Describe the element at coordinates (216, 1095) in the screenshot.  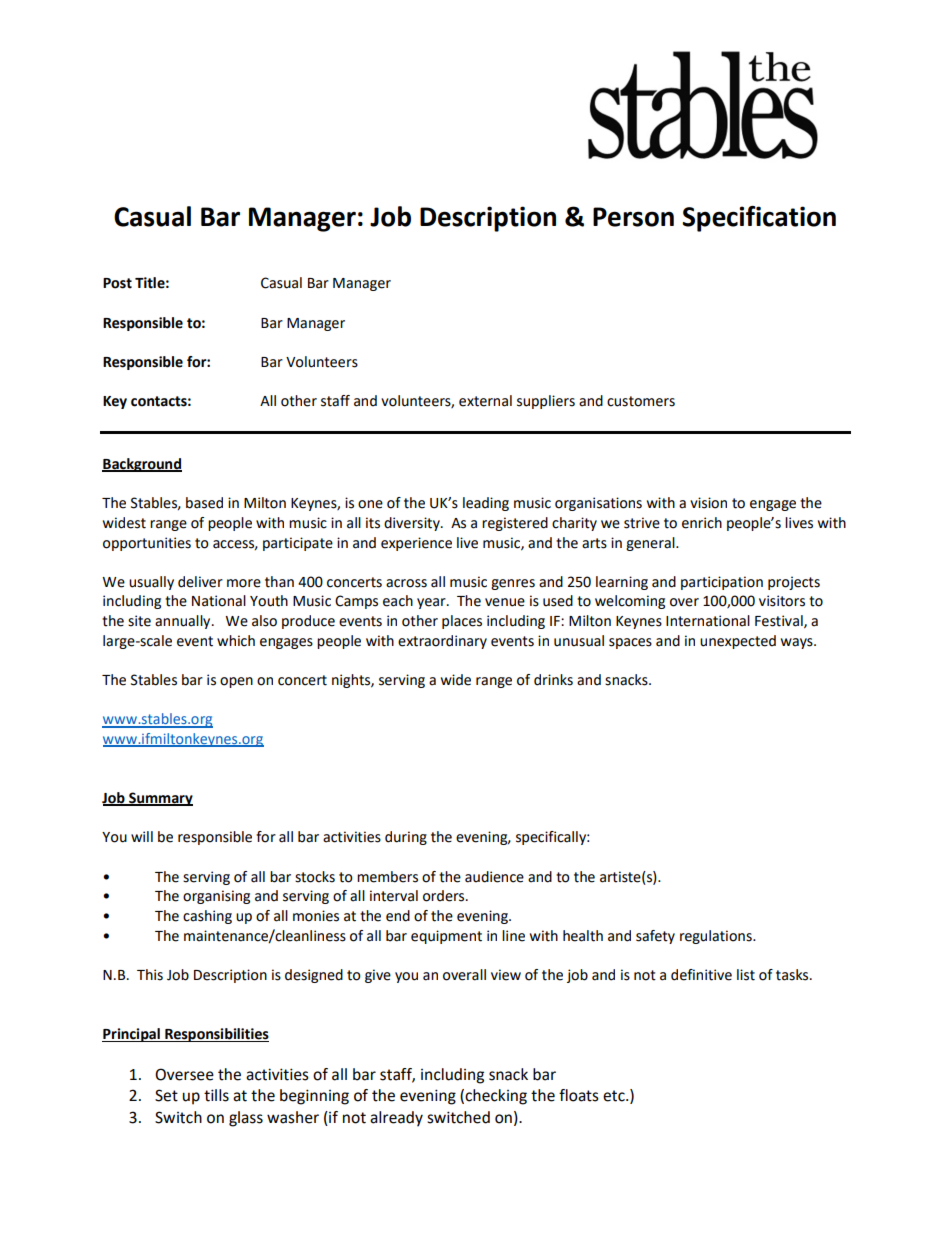
I see `tills` at that location.
